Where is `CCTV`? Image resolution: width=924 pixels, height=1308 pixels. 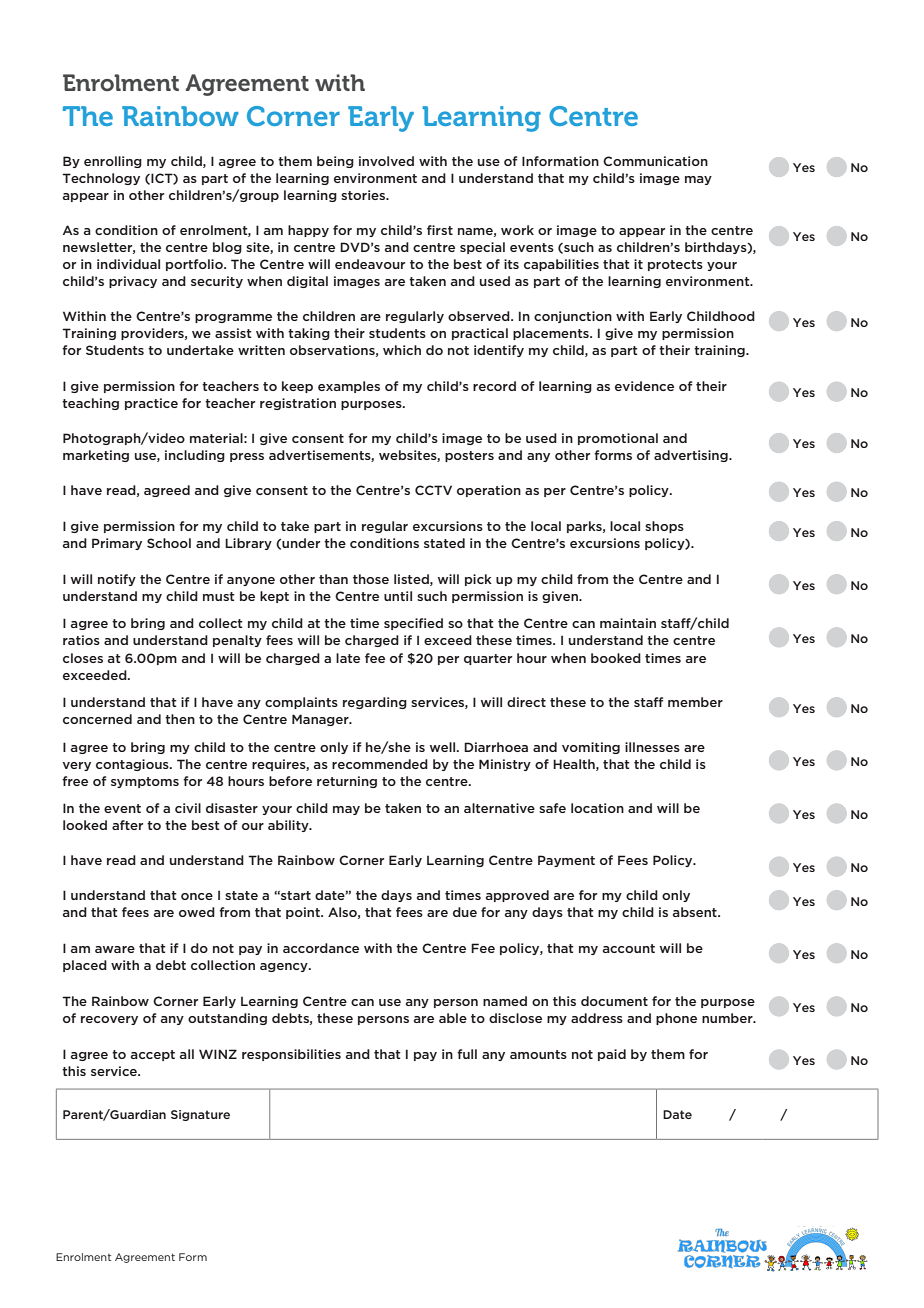 CCTV is located at coordinates (433, 490).
